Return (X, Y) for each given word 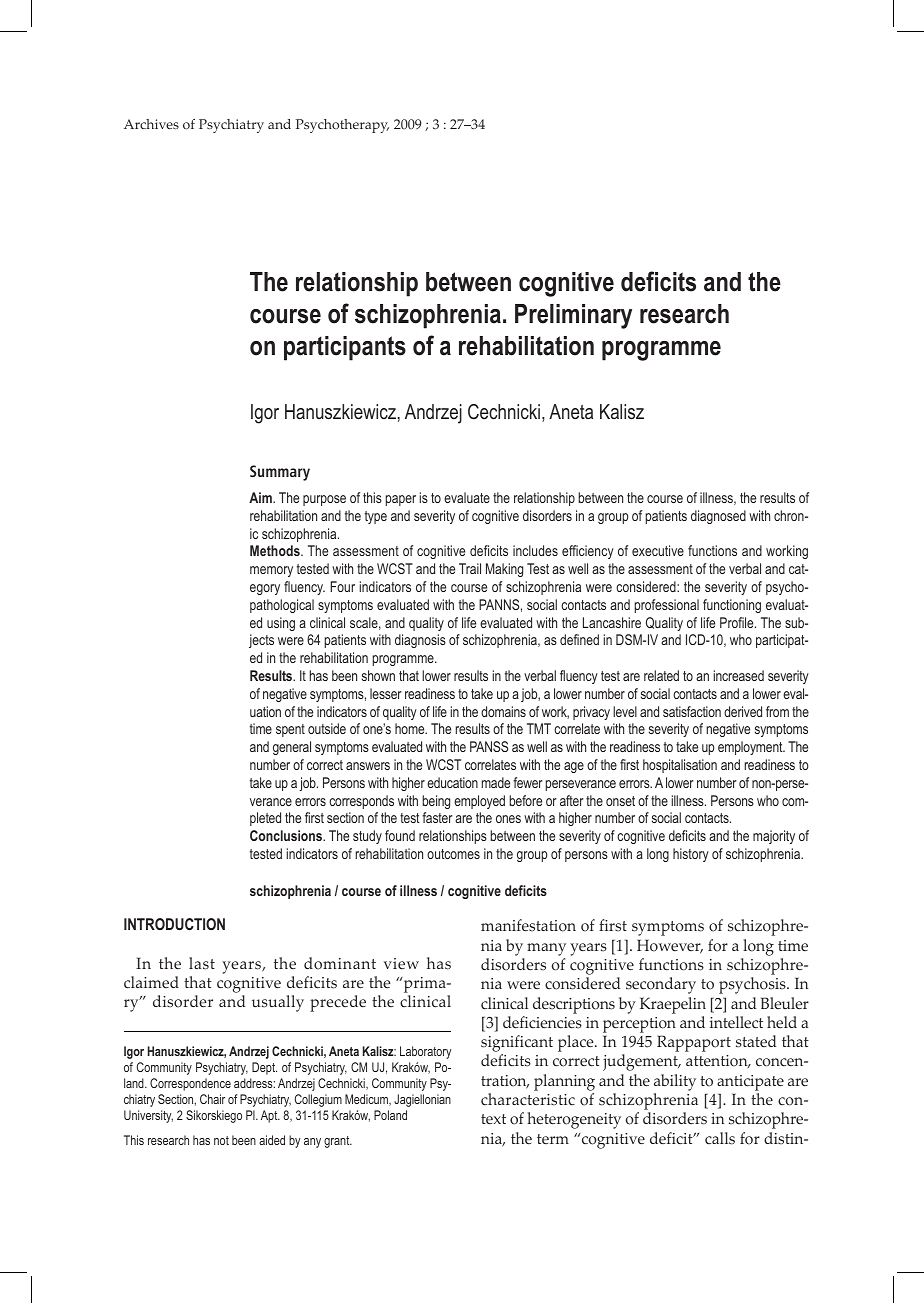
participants (345, 348)
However (670, 946)
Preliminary (573, 316)
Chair (212, 1099)
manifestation (528, 925)
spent (290, 730)
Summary (280, 473)
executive (658, 550)
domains (503, 711)
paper (400, 500)
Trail (470, 568)
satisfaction (692, 711)
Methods (276, 550)
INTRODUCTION (174, 924)
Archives (151, 124)
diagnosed (718, 517)
